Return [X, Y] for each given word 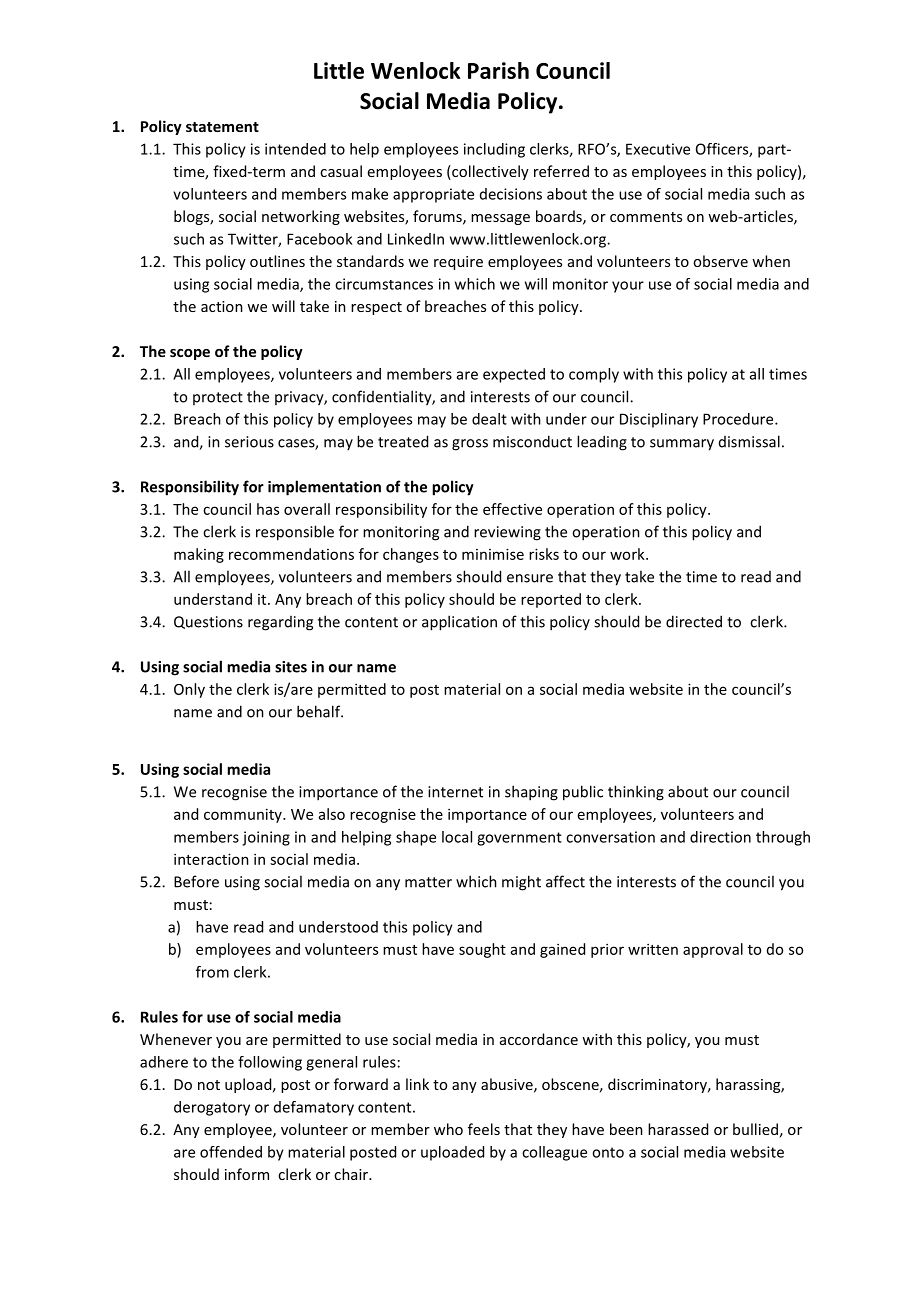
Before [196, 881]
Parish [498, 70]
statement [222, 127]
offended [231, 1152]
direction [720, 837]
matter [428, 882]
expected [514, 375]
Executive [658, 149]
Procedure [739, 419]
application [459, 623]
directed [694, 621]
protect [218, 398]
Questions [208, 622]
